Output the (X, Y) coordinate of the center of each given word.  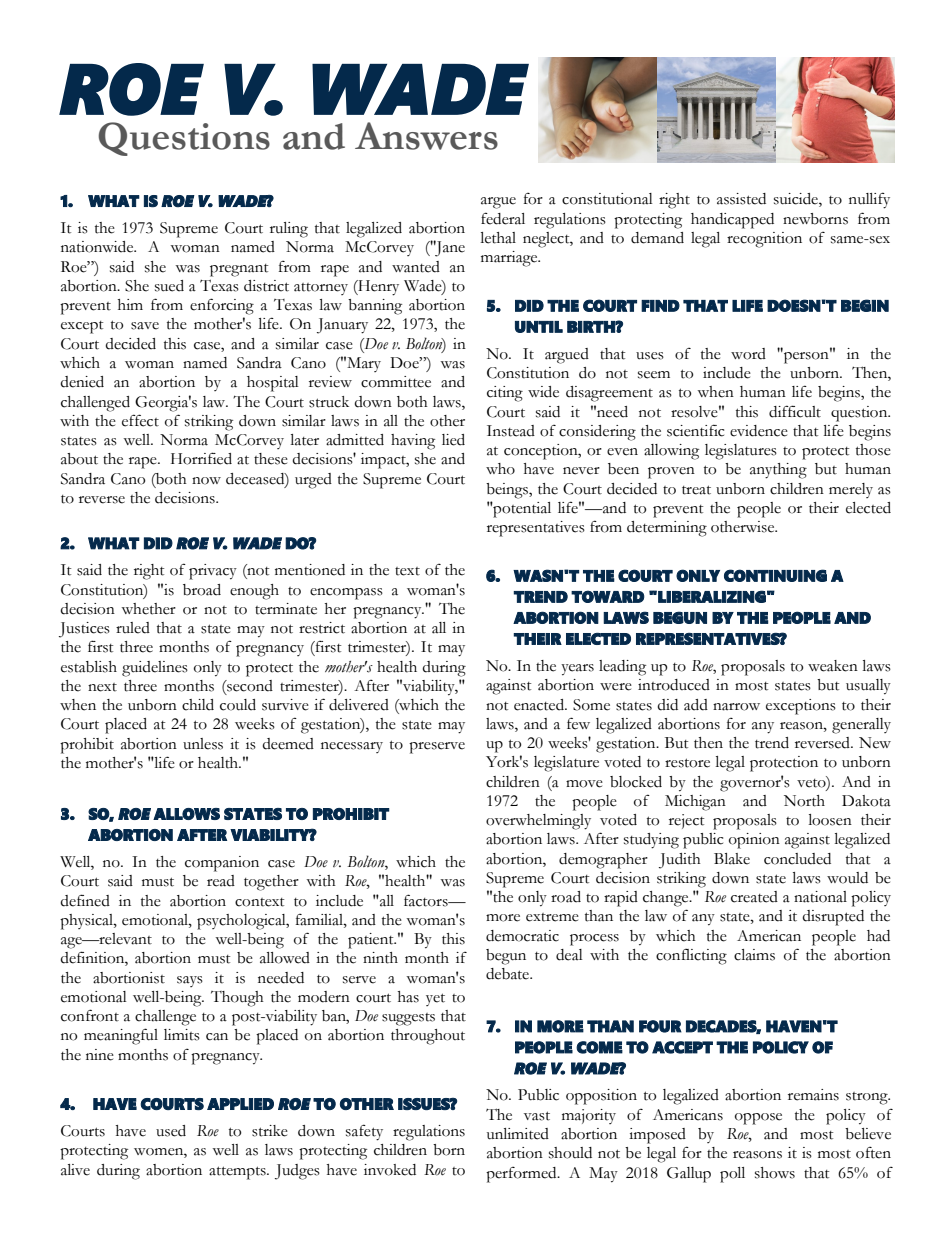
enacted (540, 705)
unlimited (518, 1134)
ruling (289, 230)
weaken (833, 666)
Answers (426, 136)
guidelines (155, 669)
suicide (797, 200)
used (171, 1131)
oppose (758, 1119)
